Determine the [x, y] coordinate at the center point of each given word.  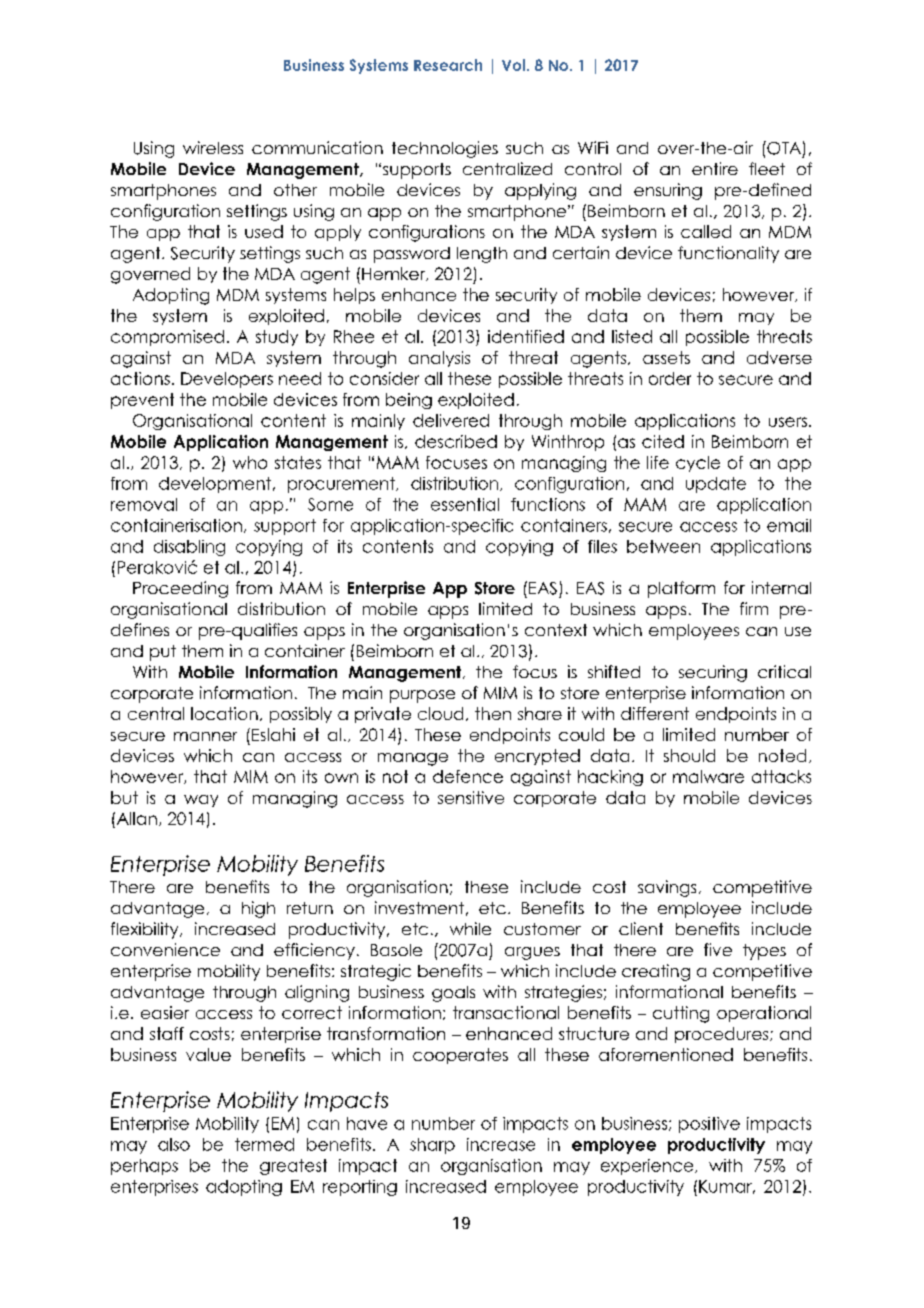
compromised [167, 338]
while [470, 928]
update [716, 485]
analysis [439, 359]
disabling [189, 548]
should [689, 755]
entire [715, 168]
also [174, 1144]
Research [448, 65]
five [718, 949]
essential [465, 504]
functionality [728, 254]
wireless [213, 147]
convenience [165, 949]
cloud [440, 713]
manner [205, 736]
